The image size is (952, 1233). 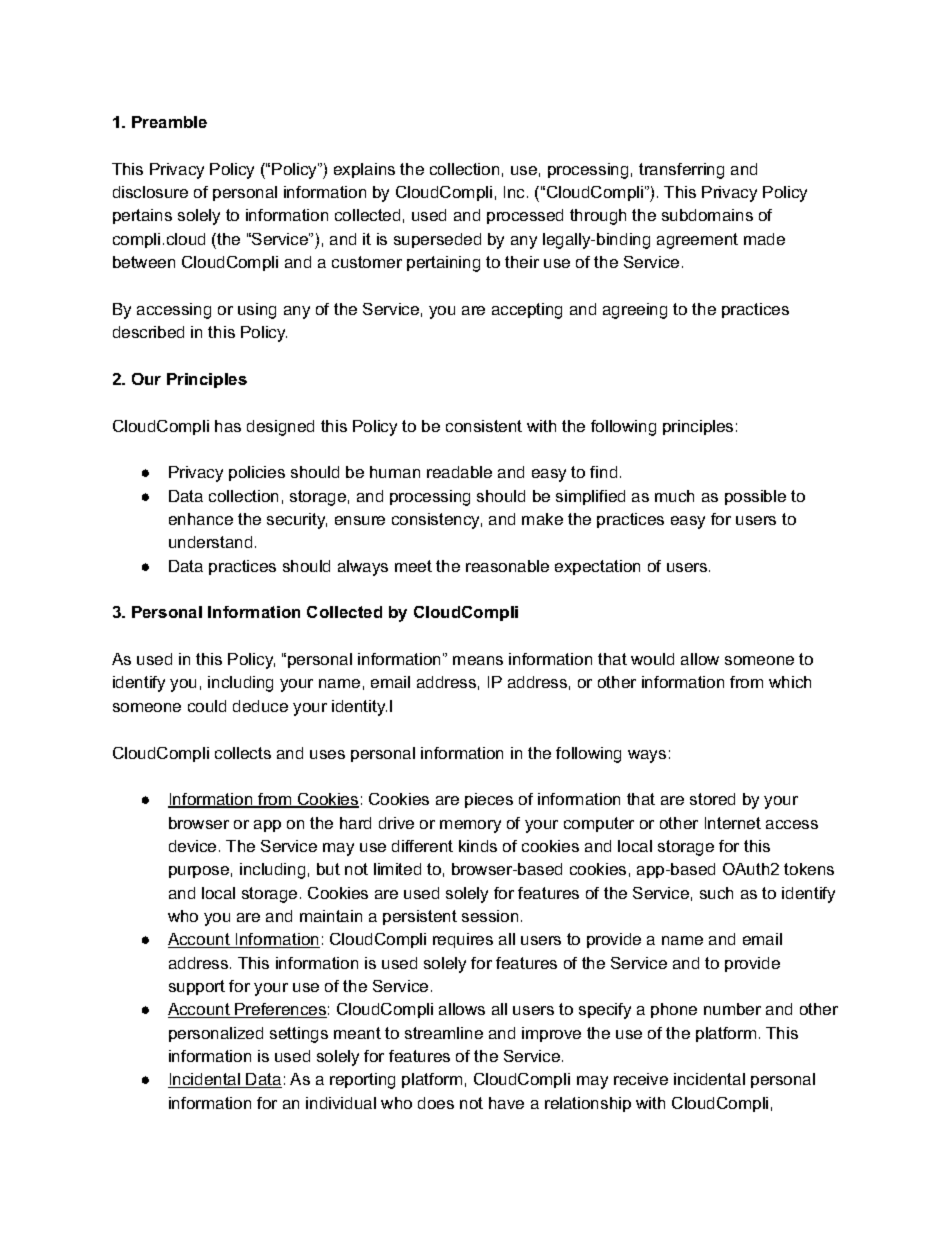 What do you see at coordinates (506, 1103) in the page?
I see `have` at bounding box center [506, 1103].
